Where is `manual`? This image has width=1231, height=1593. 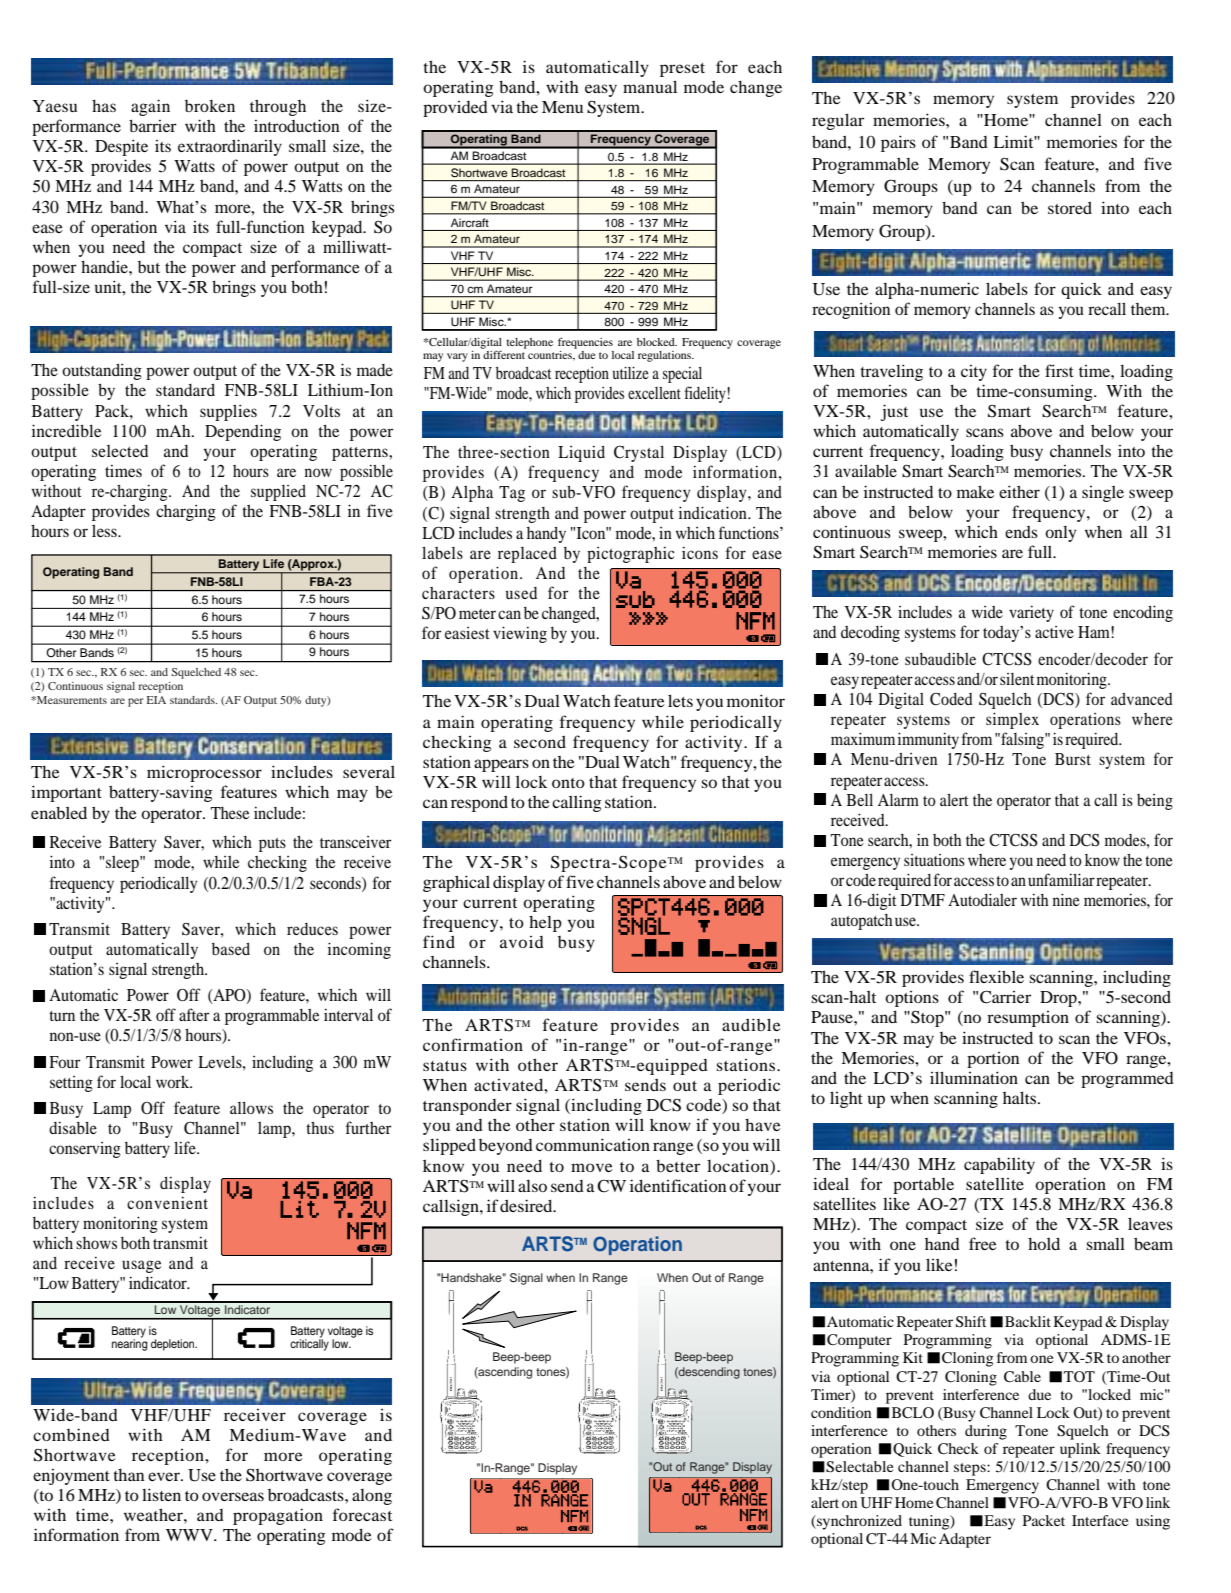 manual is located at coordinates (650, 86).
